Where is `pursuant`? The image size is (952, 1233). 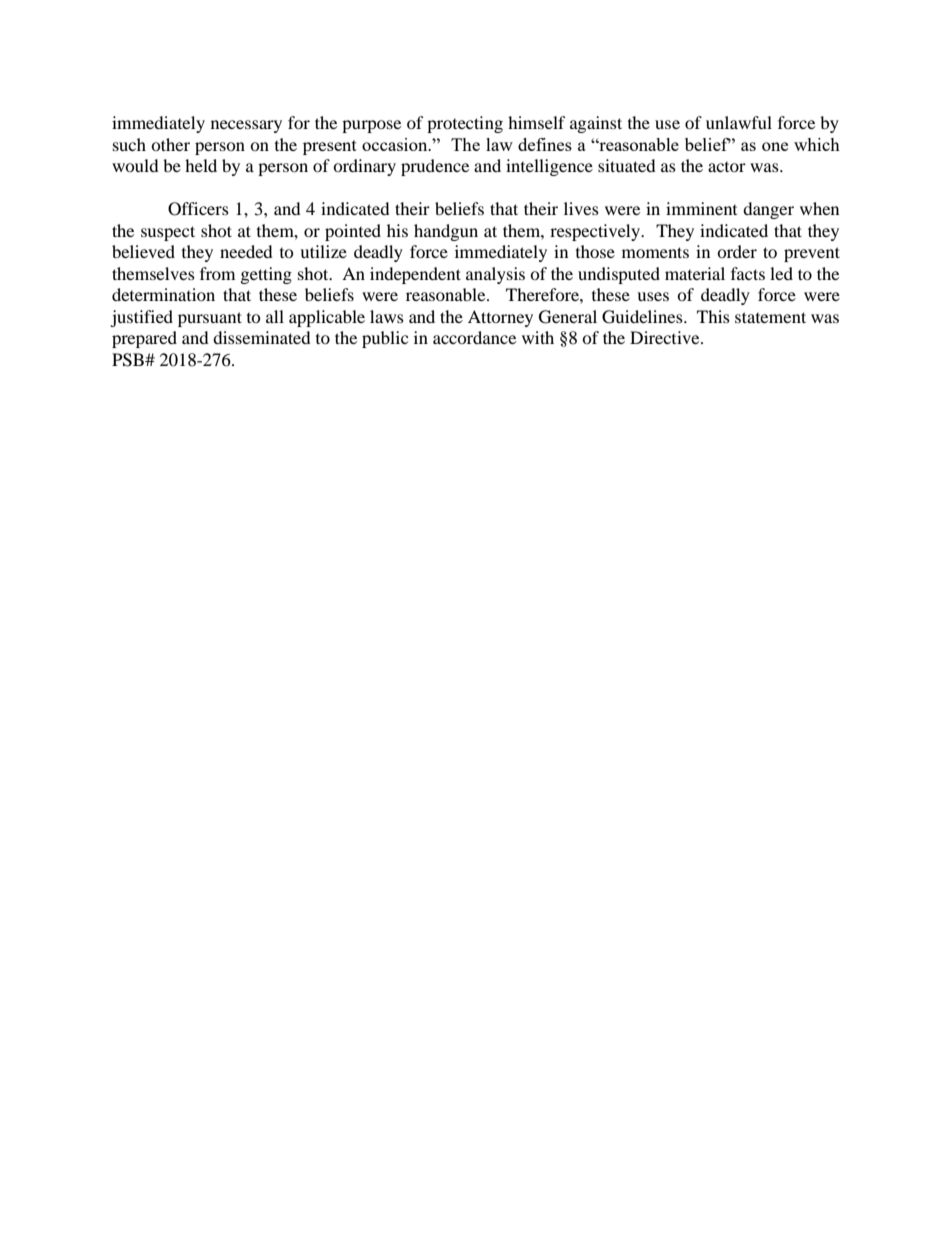
pursuant is located at coordinates (210, 319).
